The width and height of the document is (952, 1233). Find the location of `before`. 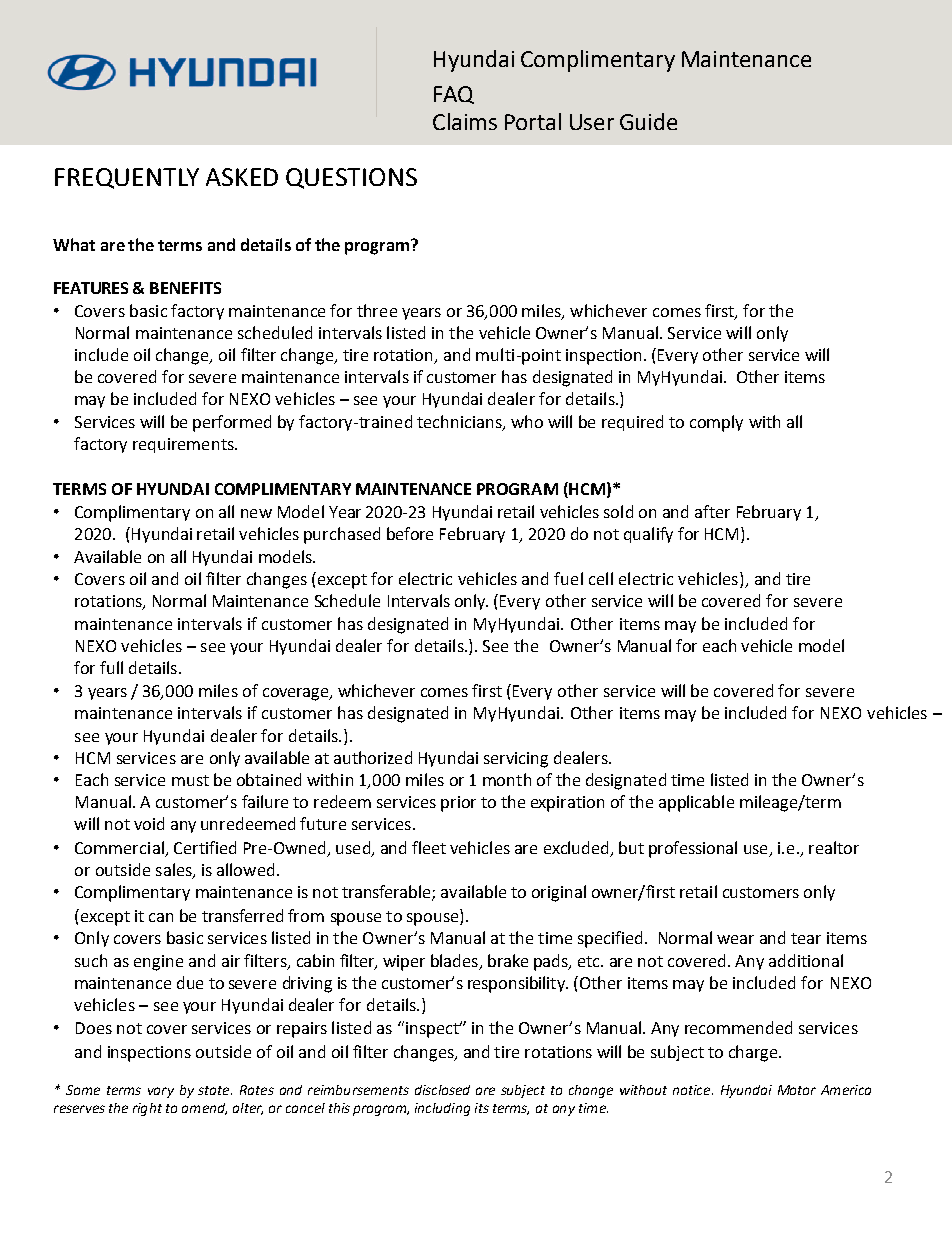

before is located at coordinates (410, 533).
